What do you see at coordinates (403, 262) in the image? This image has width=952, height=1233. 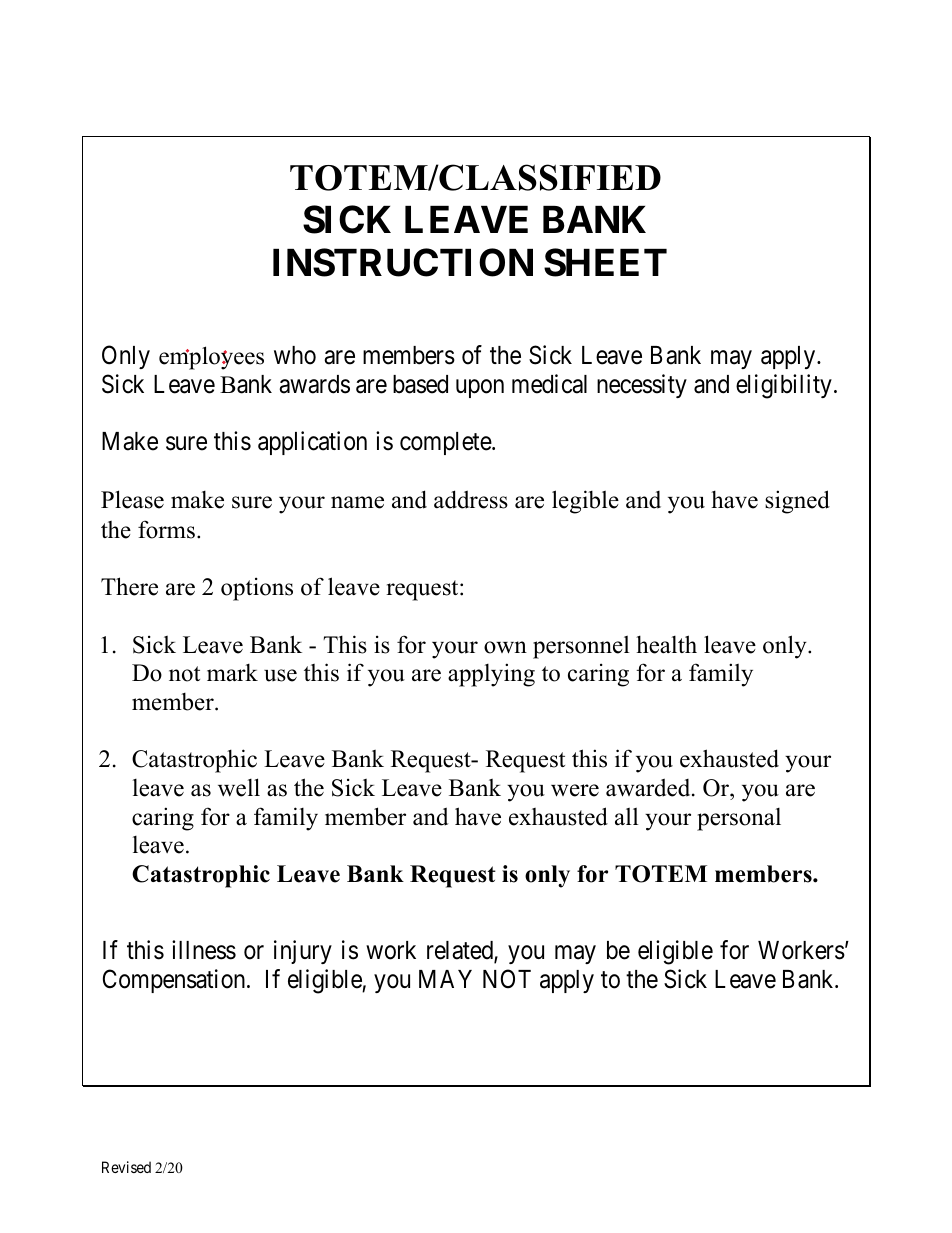 I see `INSTRUCTION` at bounding box center [403, 262].
